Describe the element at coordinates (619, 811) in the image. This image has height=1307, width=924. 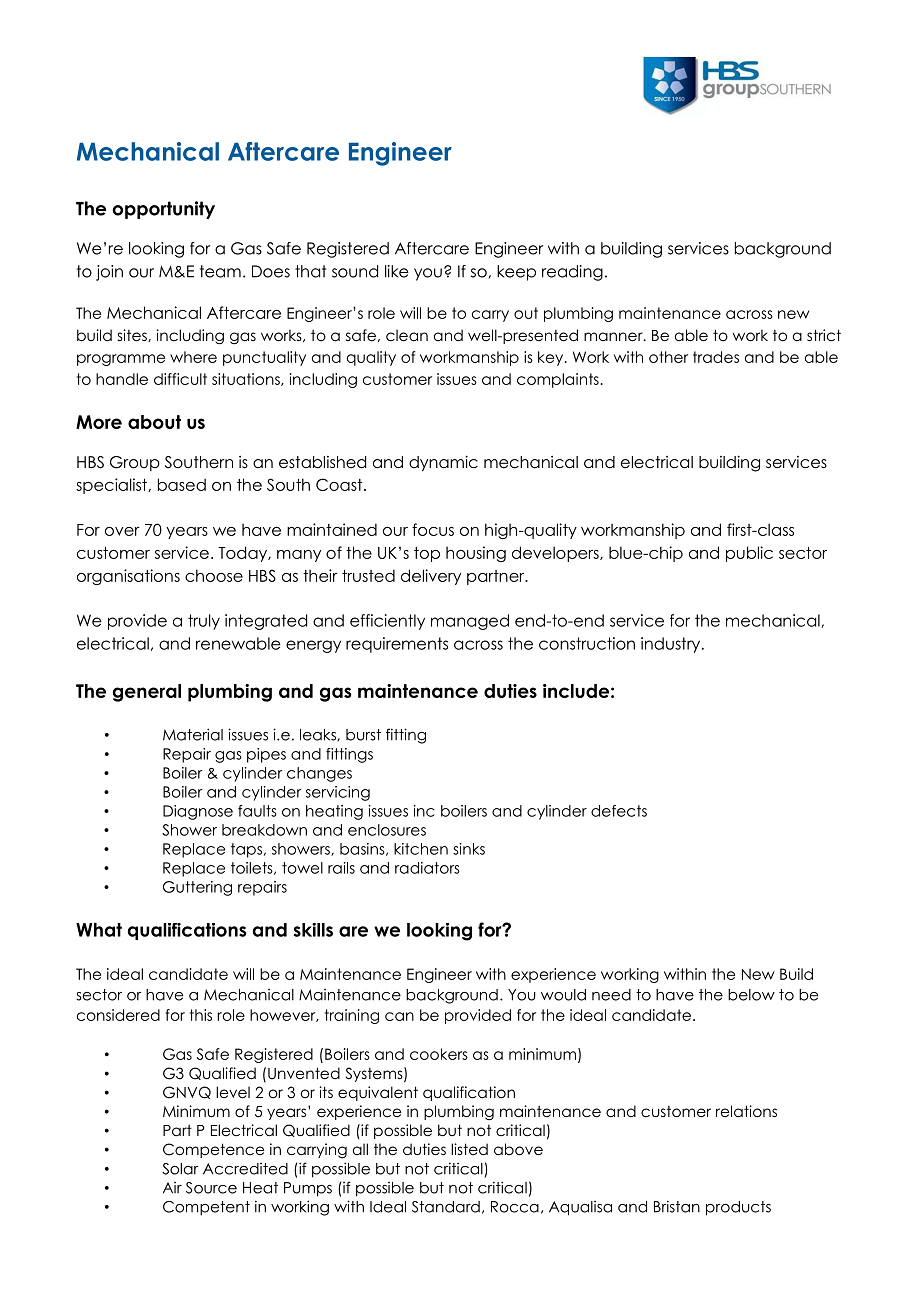
I see `defects` at that location.
